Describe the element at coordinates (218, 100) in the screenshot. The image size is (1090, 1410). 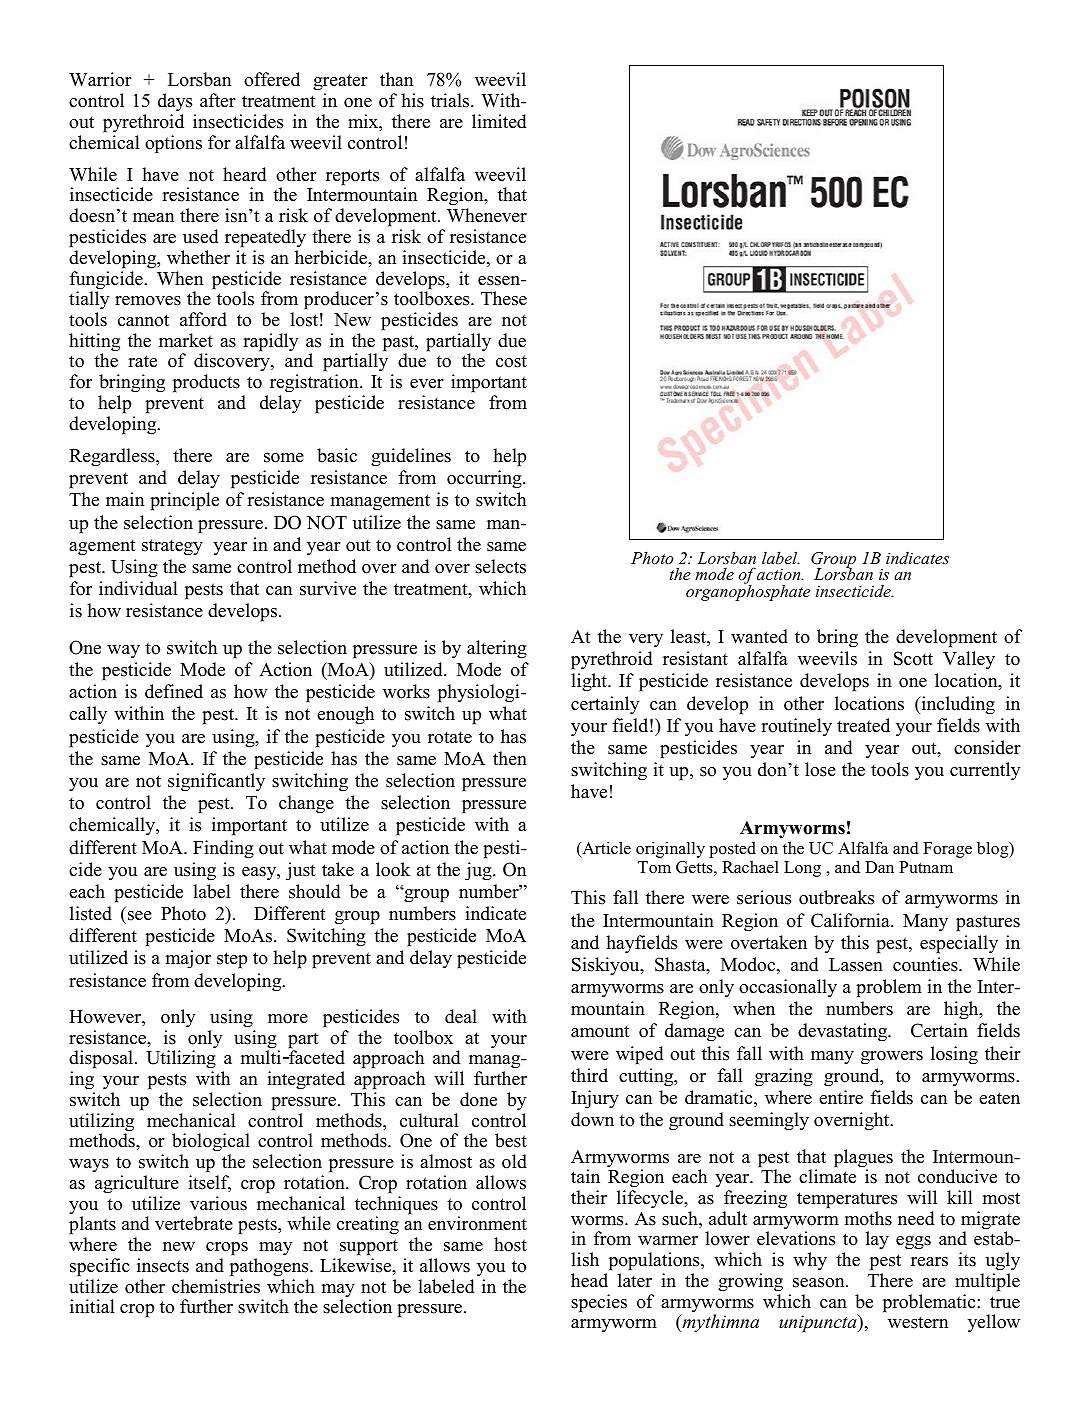
I see `after` at that location.
